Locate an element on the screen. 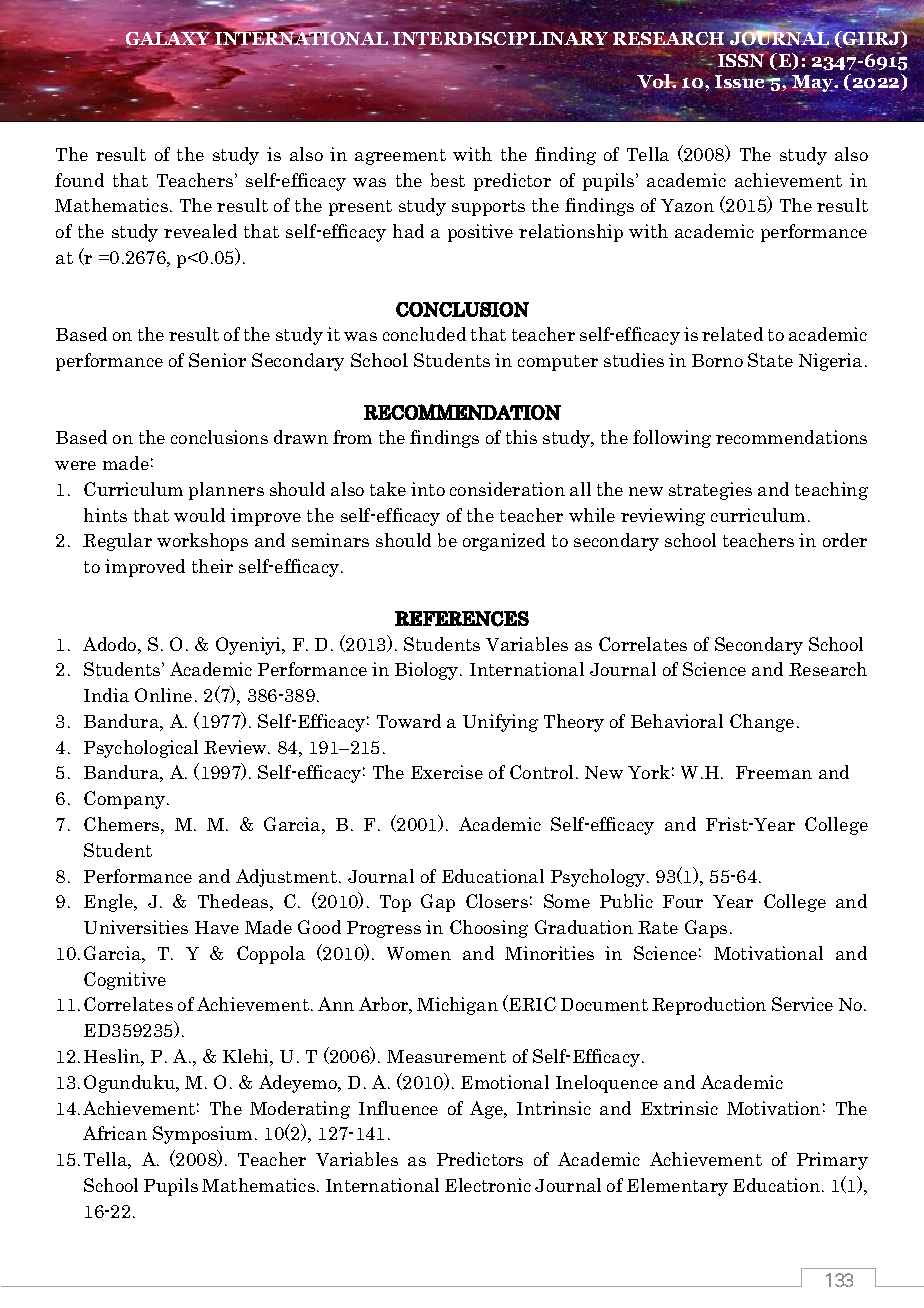  ISSN is located at coordinates (743, 59).
